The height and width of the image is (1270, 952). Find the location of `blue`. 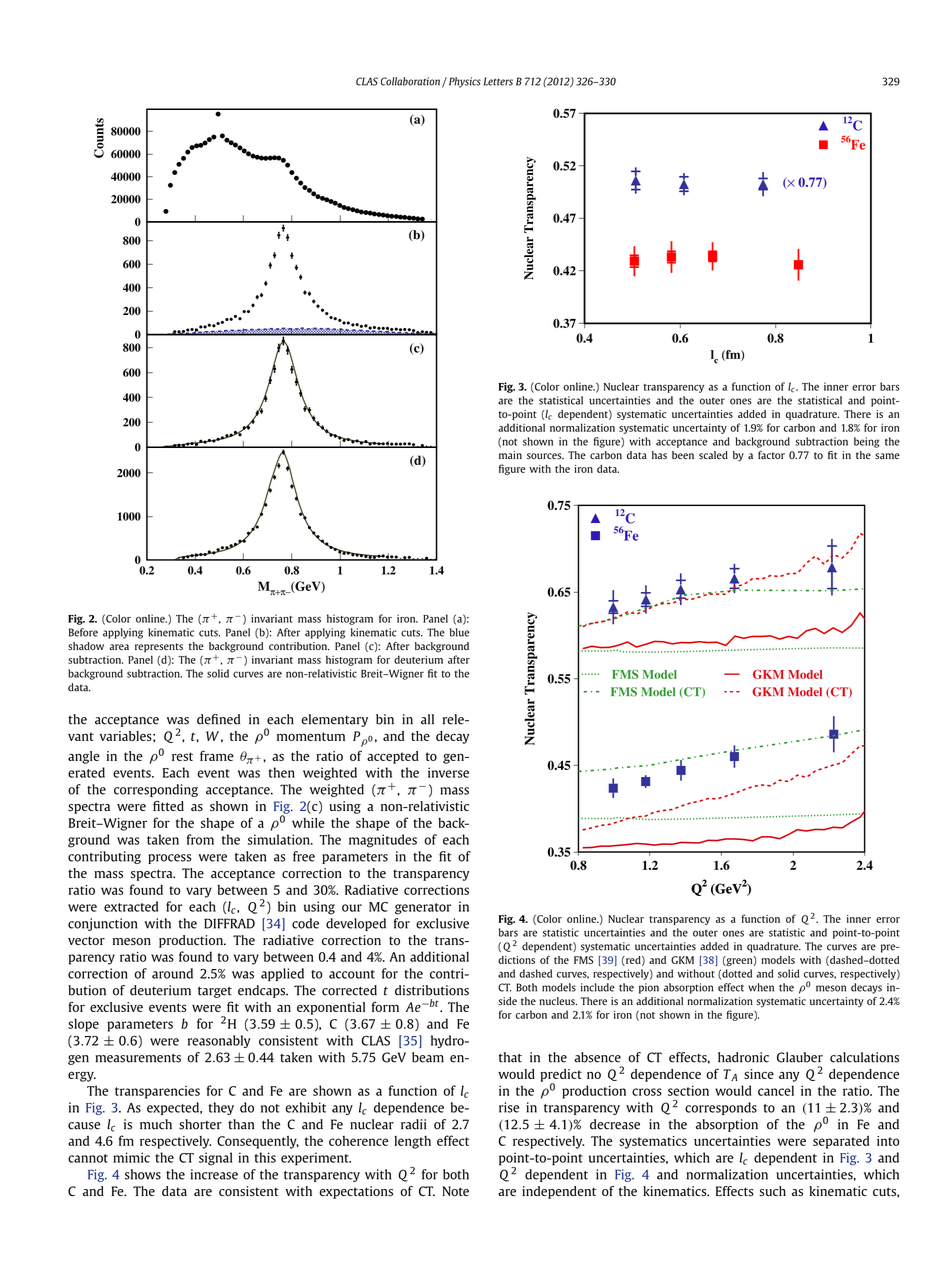

blue is located at coordinates (459, 632).
